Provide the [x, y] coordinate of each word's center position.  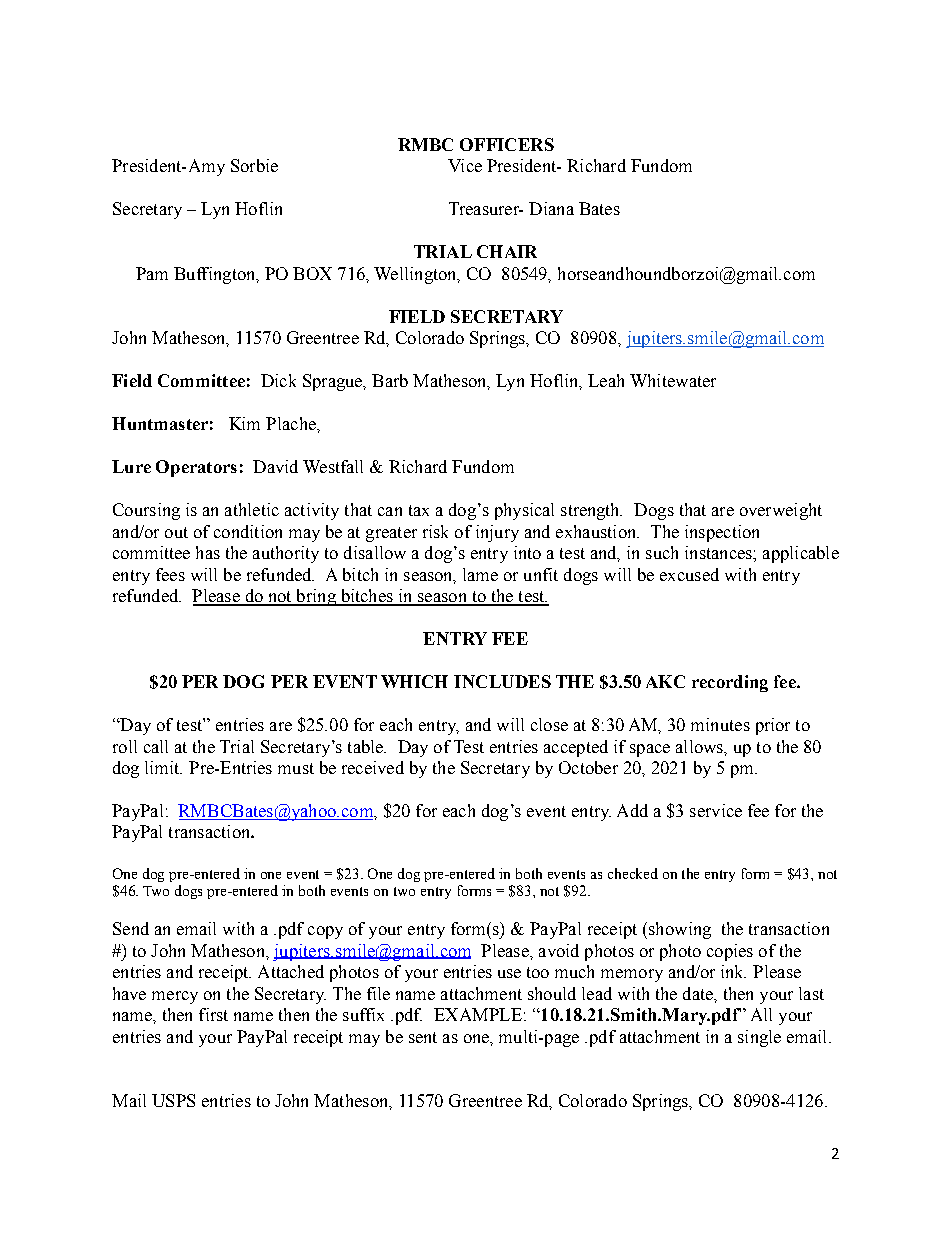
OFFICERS [507, 144]
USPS [173, 1100]
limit [163, 767]
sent [423, 1037]
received [373, 767]
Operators [196, 468]
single [759, 1038]
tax [419, 510]
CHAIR [507, 251]
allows [701, 747]
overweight [781, 511]
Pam [152, 273]
